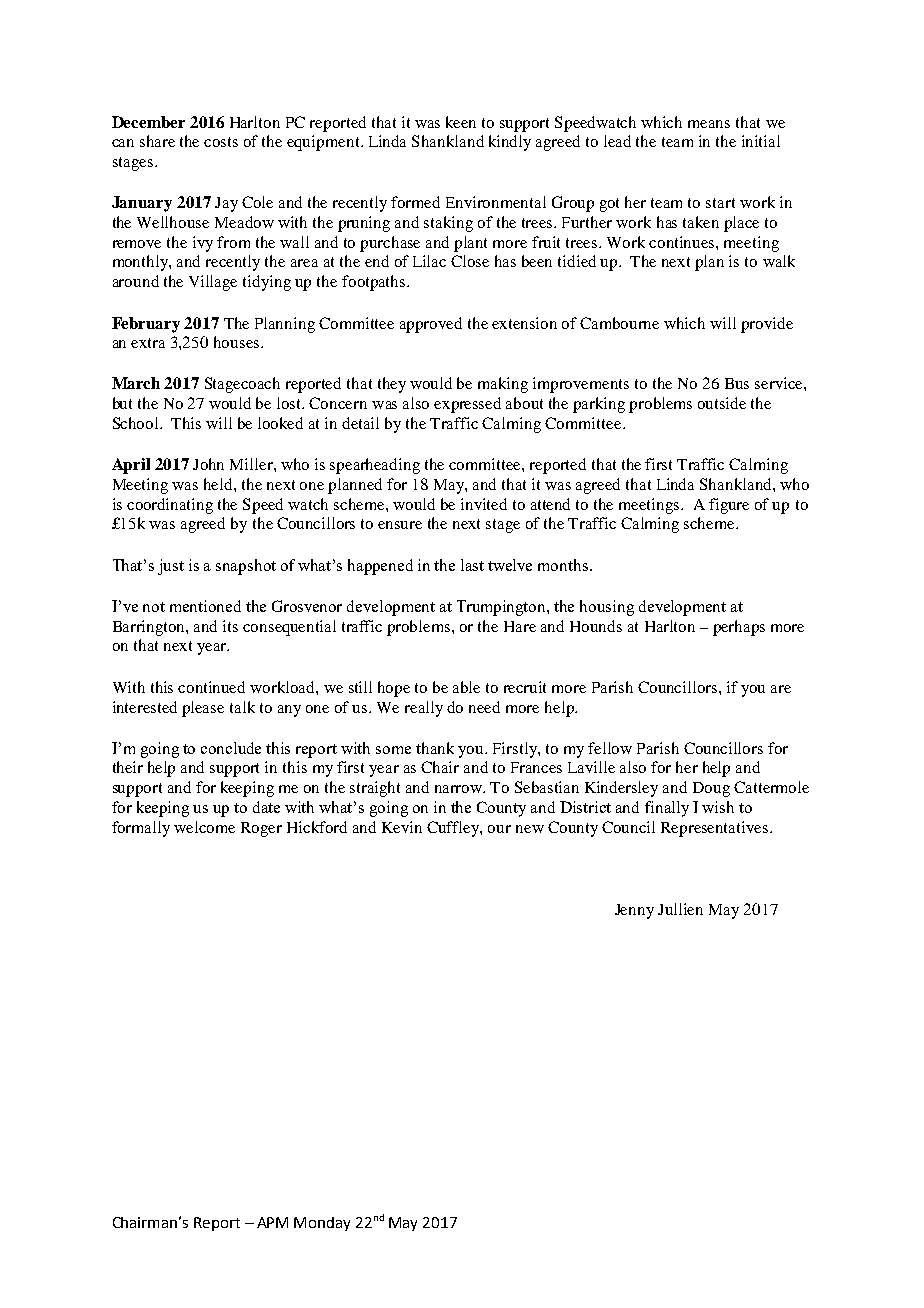 This image has width=924, height=1308. Describe the element at coordinates (461, 122) in the image. I see `keen` at that location.
